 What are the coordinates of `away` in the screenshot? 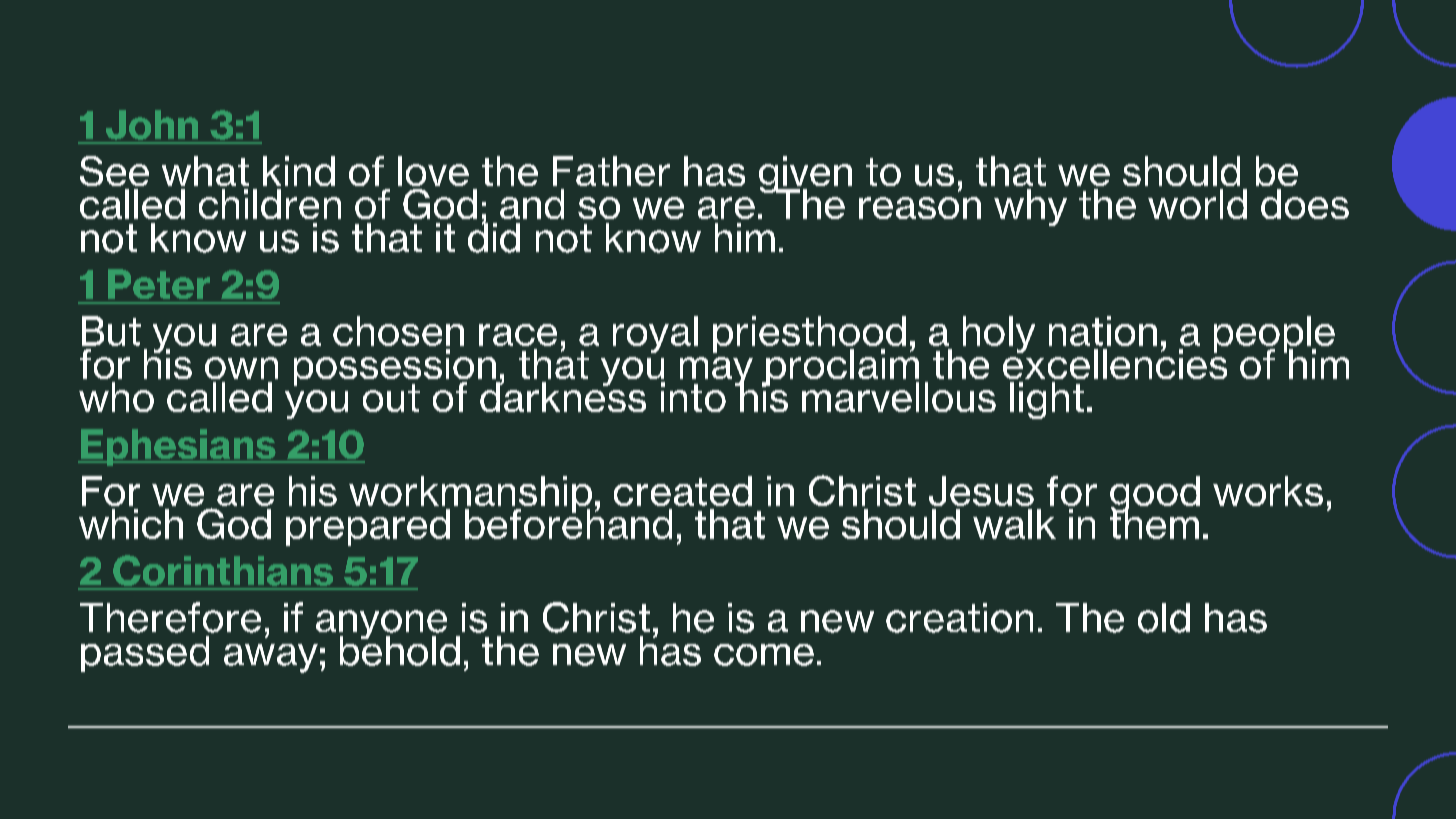 It's located at (271, 658).
